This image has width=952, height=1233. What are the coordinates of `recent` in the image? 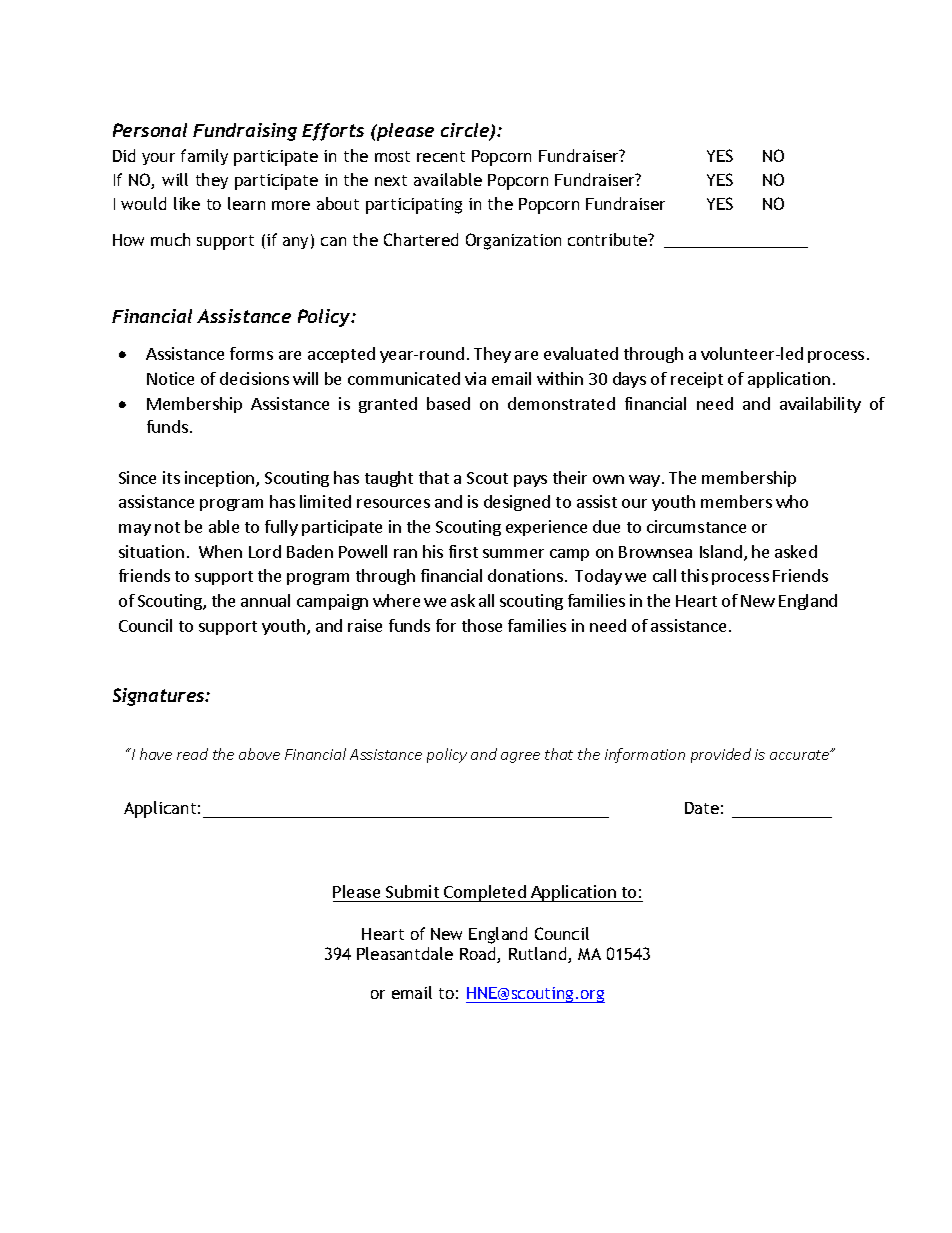 It's located at (441, 156).
